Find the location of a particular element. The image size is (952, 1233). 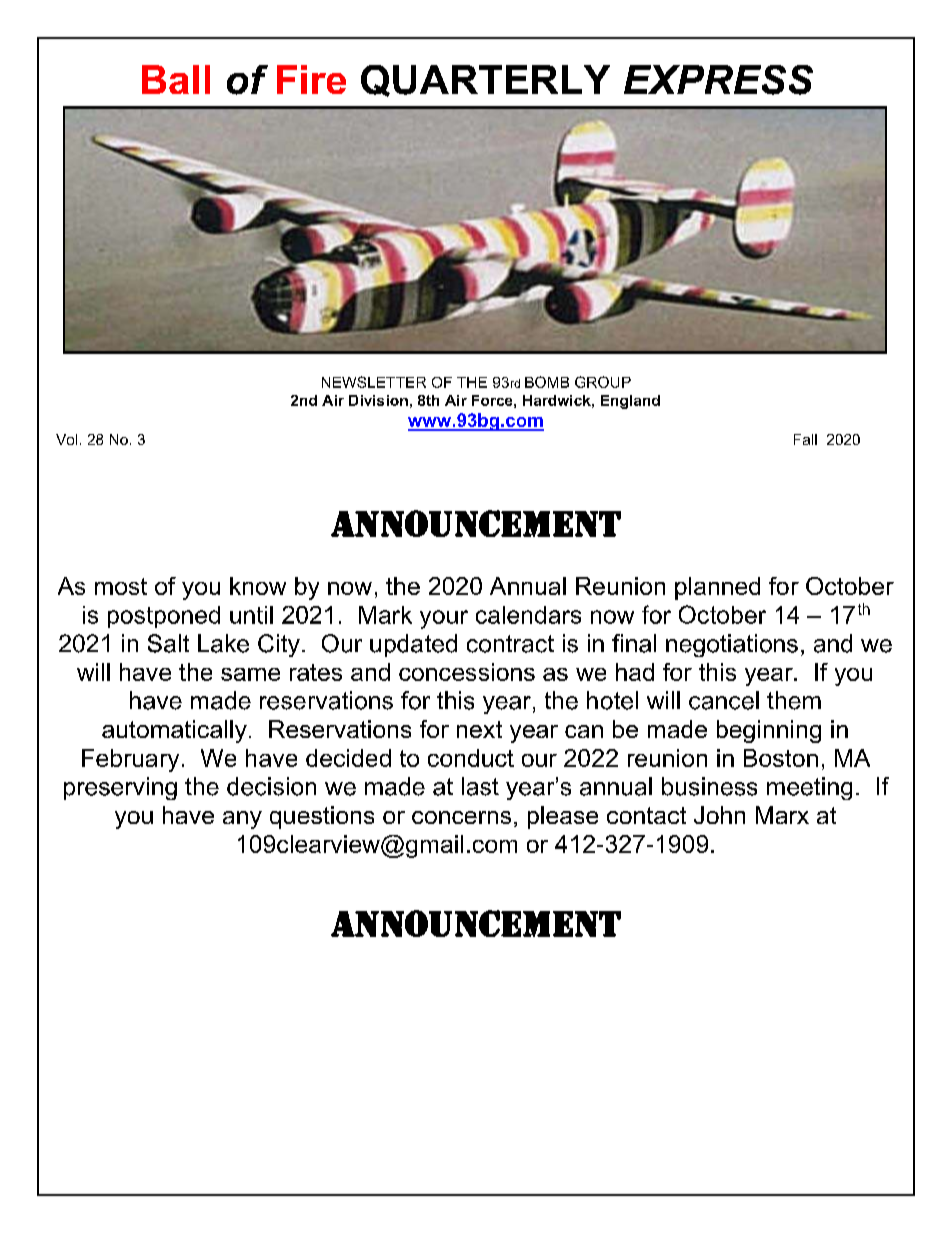

GROUP is located at coordinates (603, 382).
